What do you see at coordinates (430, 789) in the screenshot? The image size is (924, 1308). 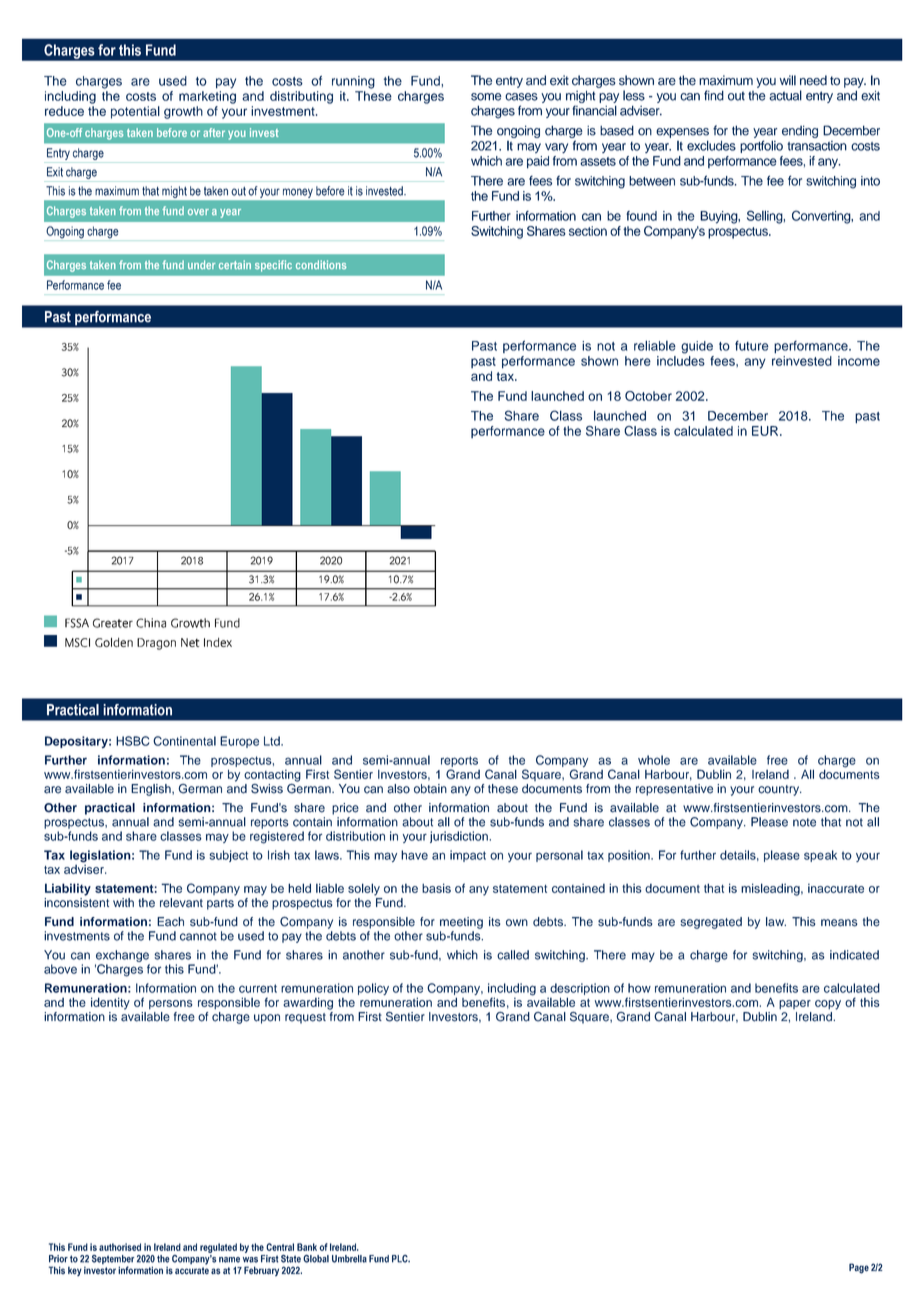 I see `obtain` at bounding box center [430, 789].
